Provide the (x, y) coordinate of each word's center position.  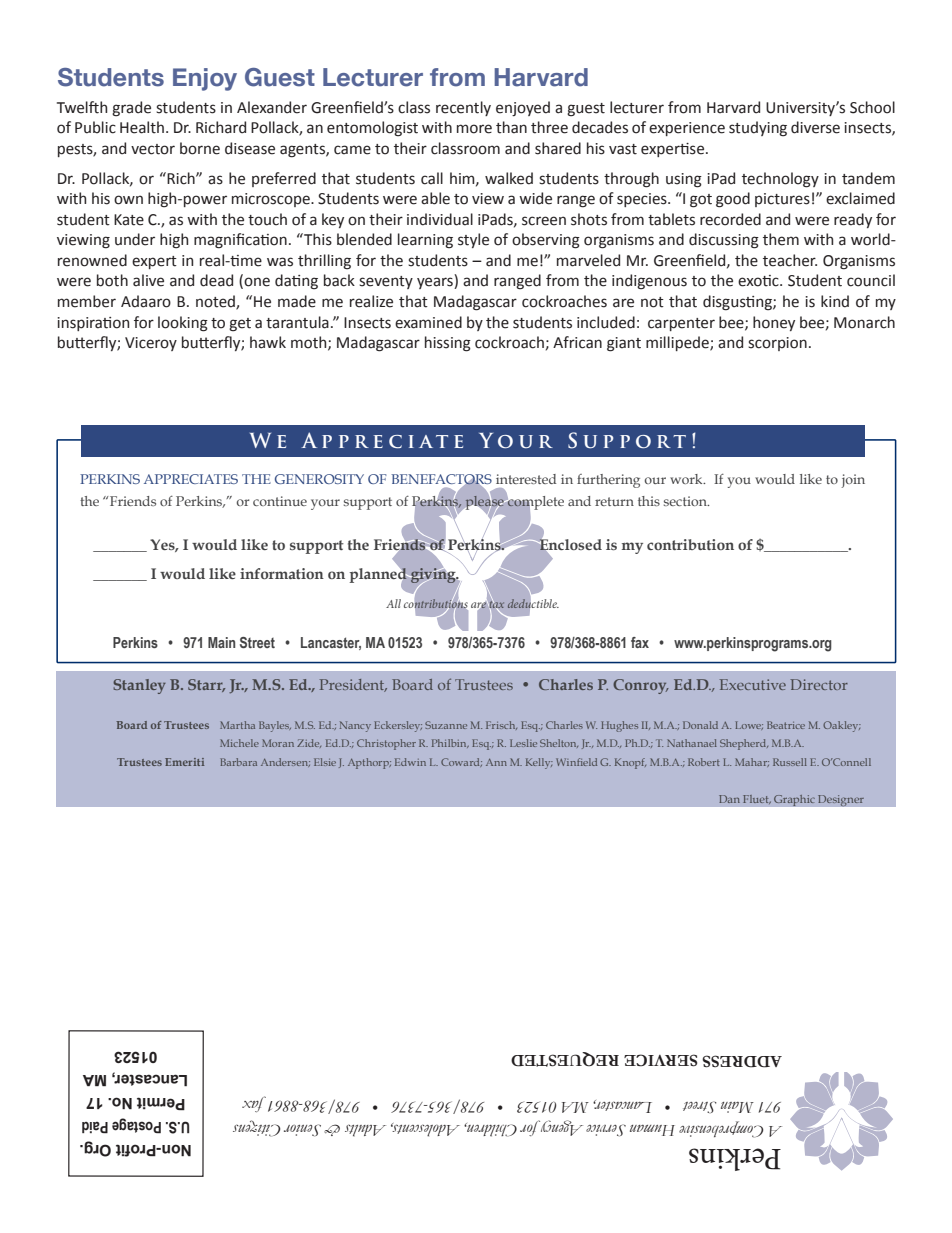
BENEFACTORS (441, 480)
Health (143, 127)
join (853, 481)
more (474, 129)
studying (758, 129)
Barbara (238, 762)
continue (280, 501)
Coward (461, 762)
